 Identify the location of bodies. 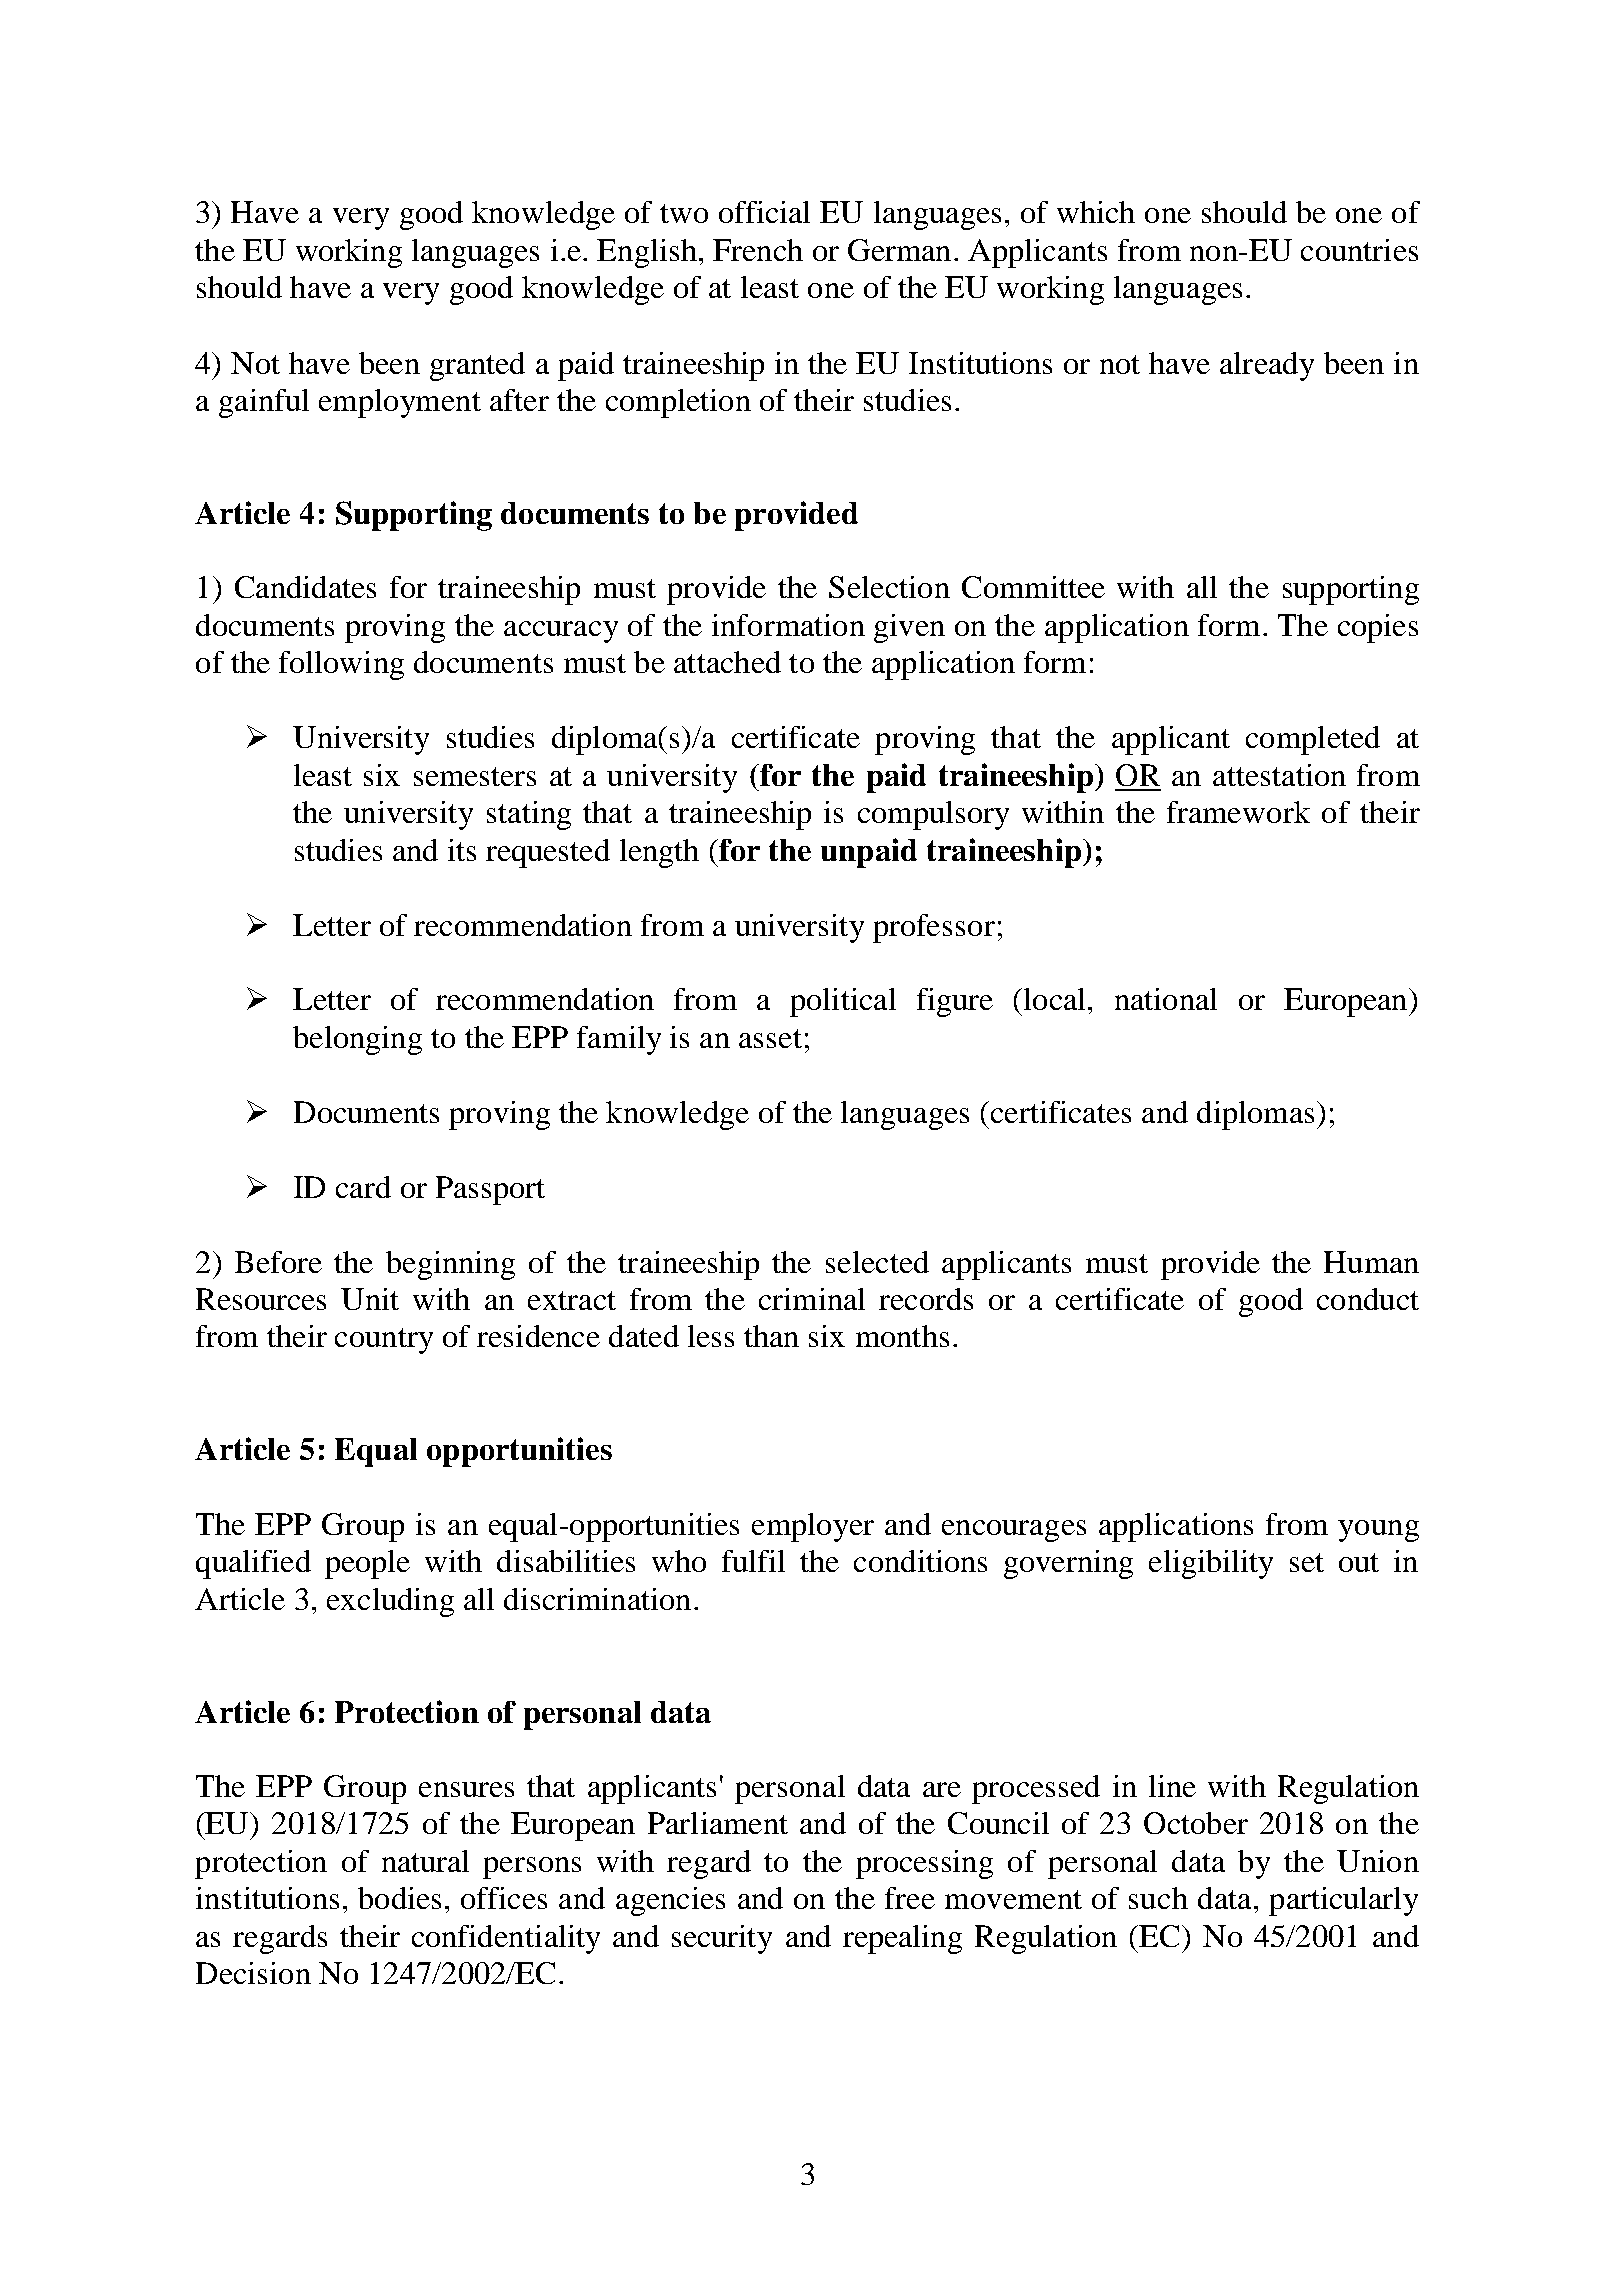
(399, 1898).
